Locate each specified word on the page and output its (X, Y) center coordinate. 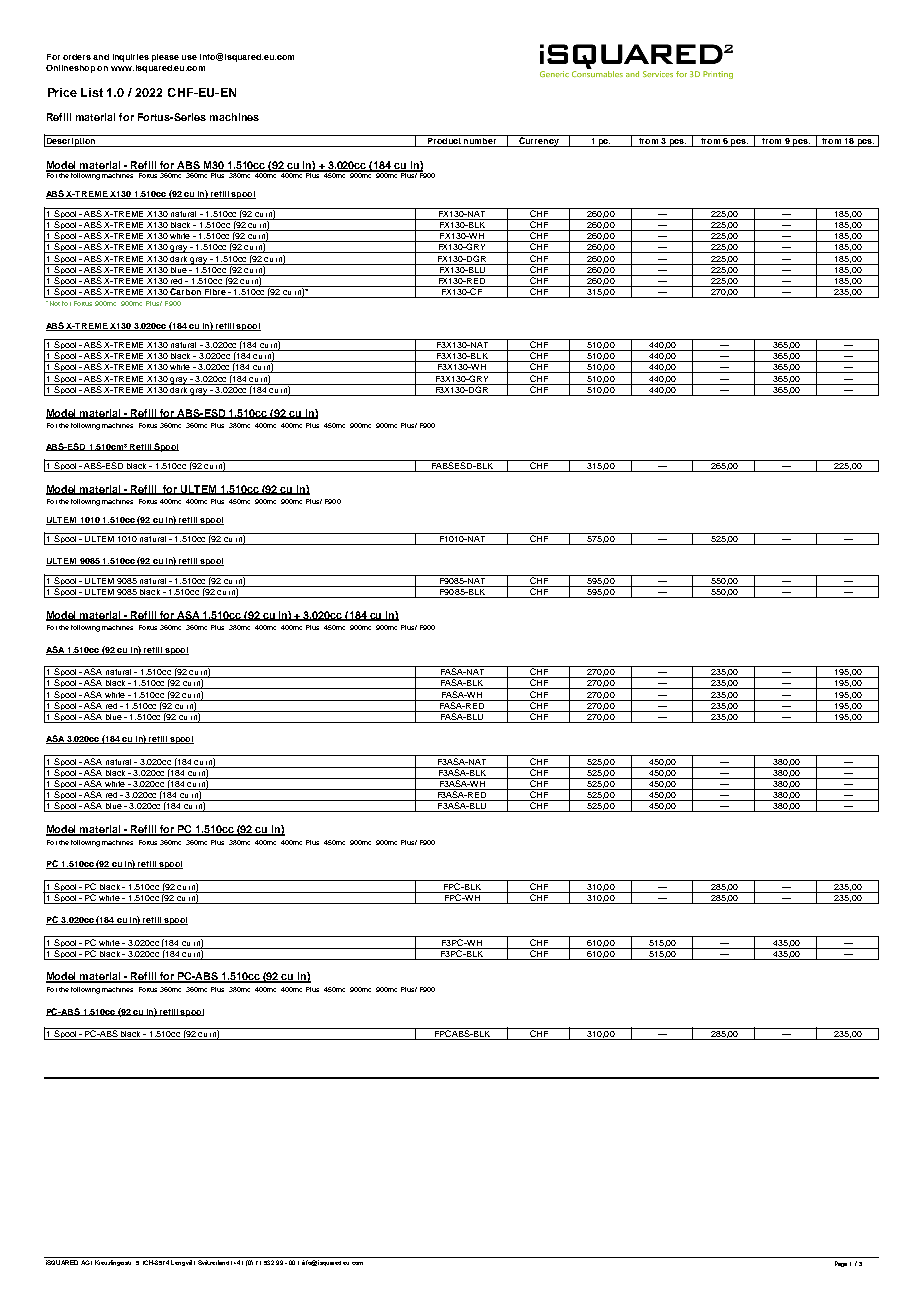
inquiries (131, 58)
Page (841, 1264)
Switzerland (213, 1262)
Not (53, 303)
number (480, 139)
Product (444, 139)
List (92, 92)
